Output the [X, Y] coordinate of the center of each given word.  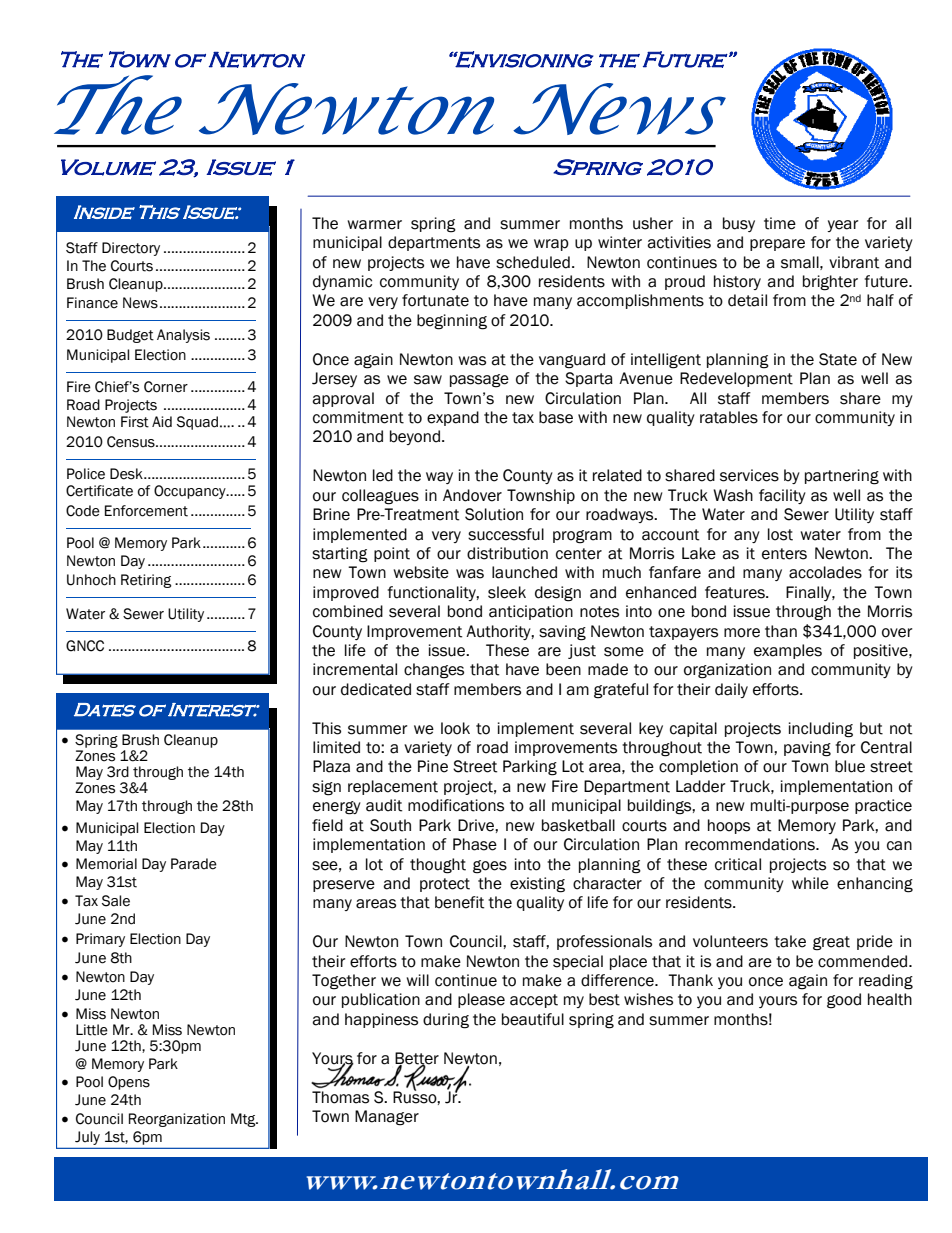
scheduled [533, 262]
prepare [777, 245]
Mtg [244, 1120]
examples [788, 651]
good [844, 1001]
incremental [355, 669]
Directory [131, 249]
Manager [387, 1118]
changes [434, 671]
